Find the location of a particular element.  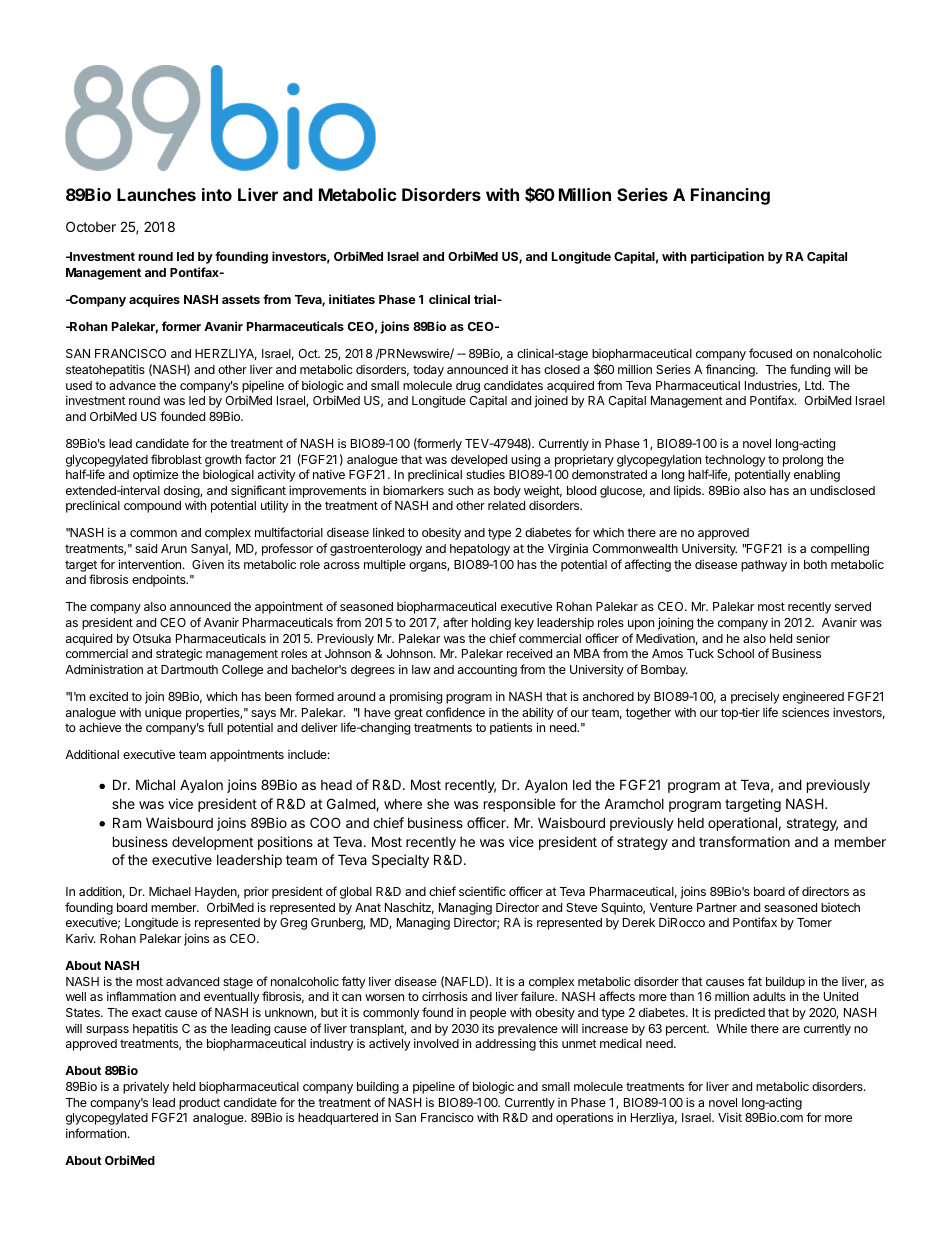

School is located at coordinates (735, 653).
